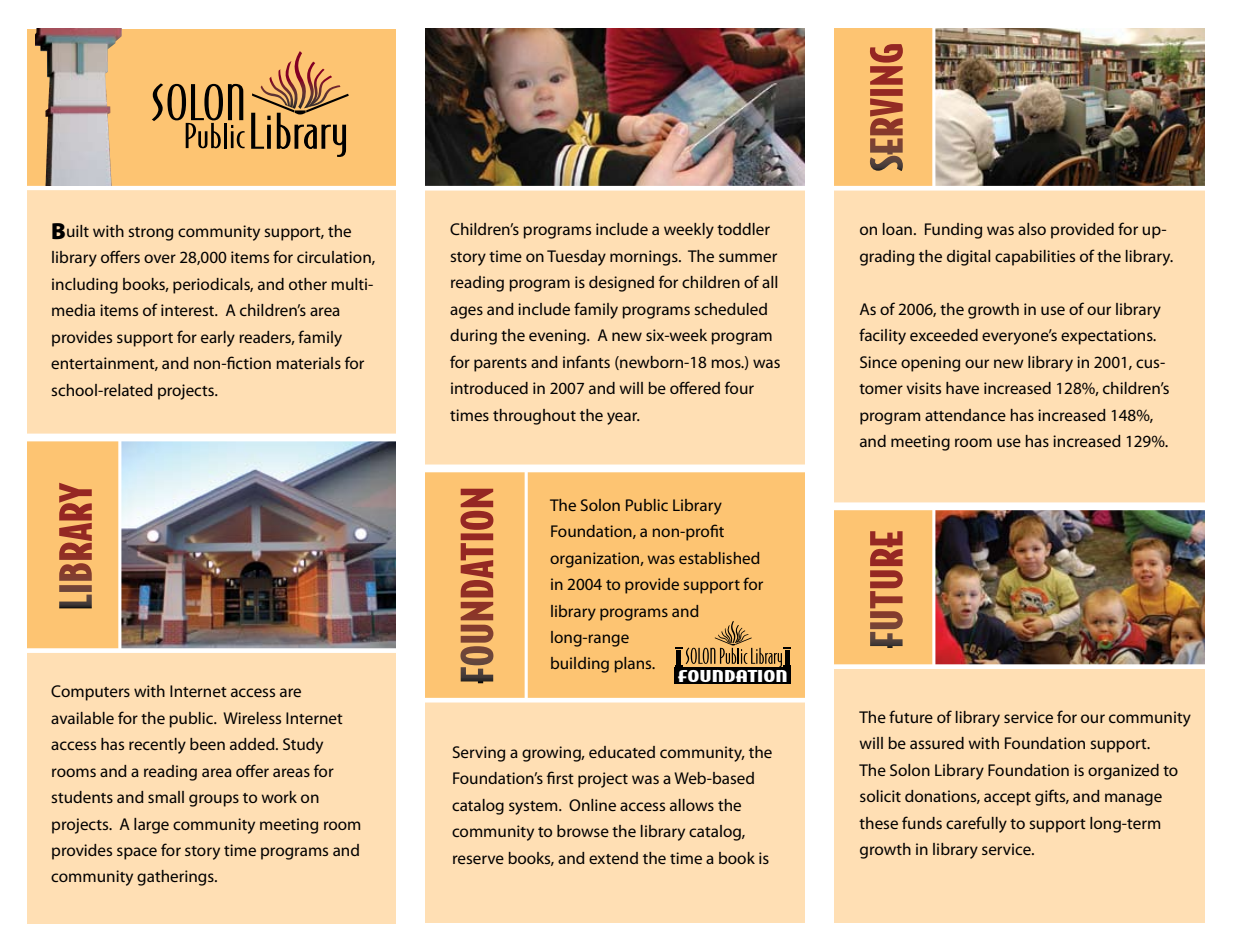  I want to click on carefully, so click(976, 824).
